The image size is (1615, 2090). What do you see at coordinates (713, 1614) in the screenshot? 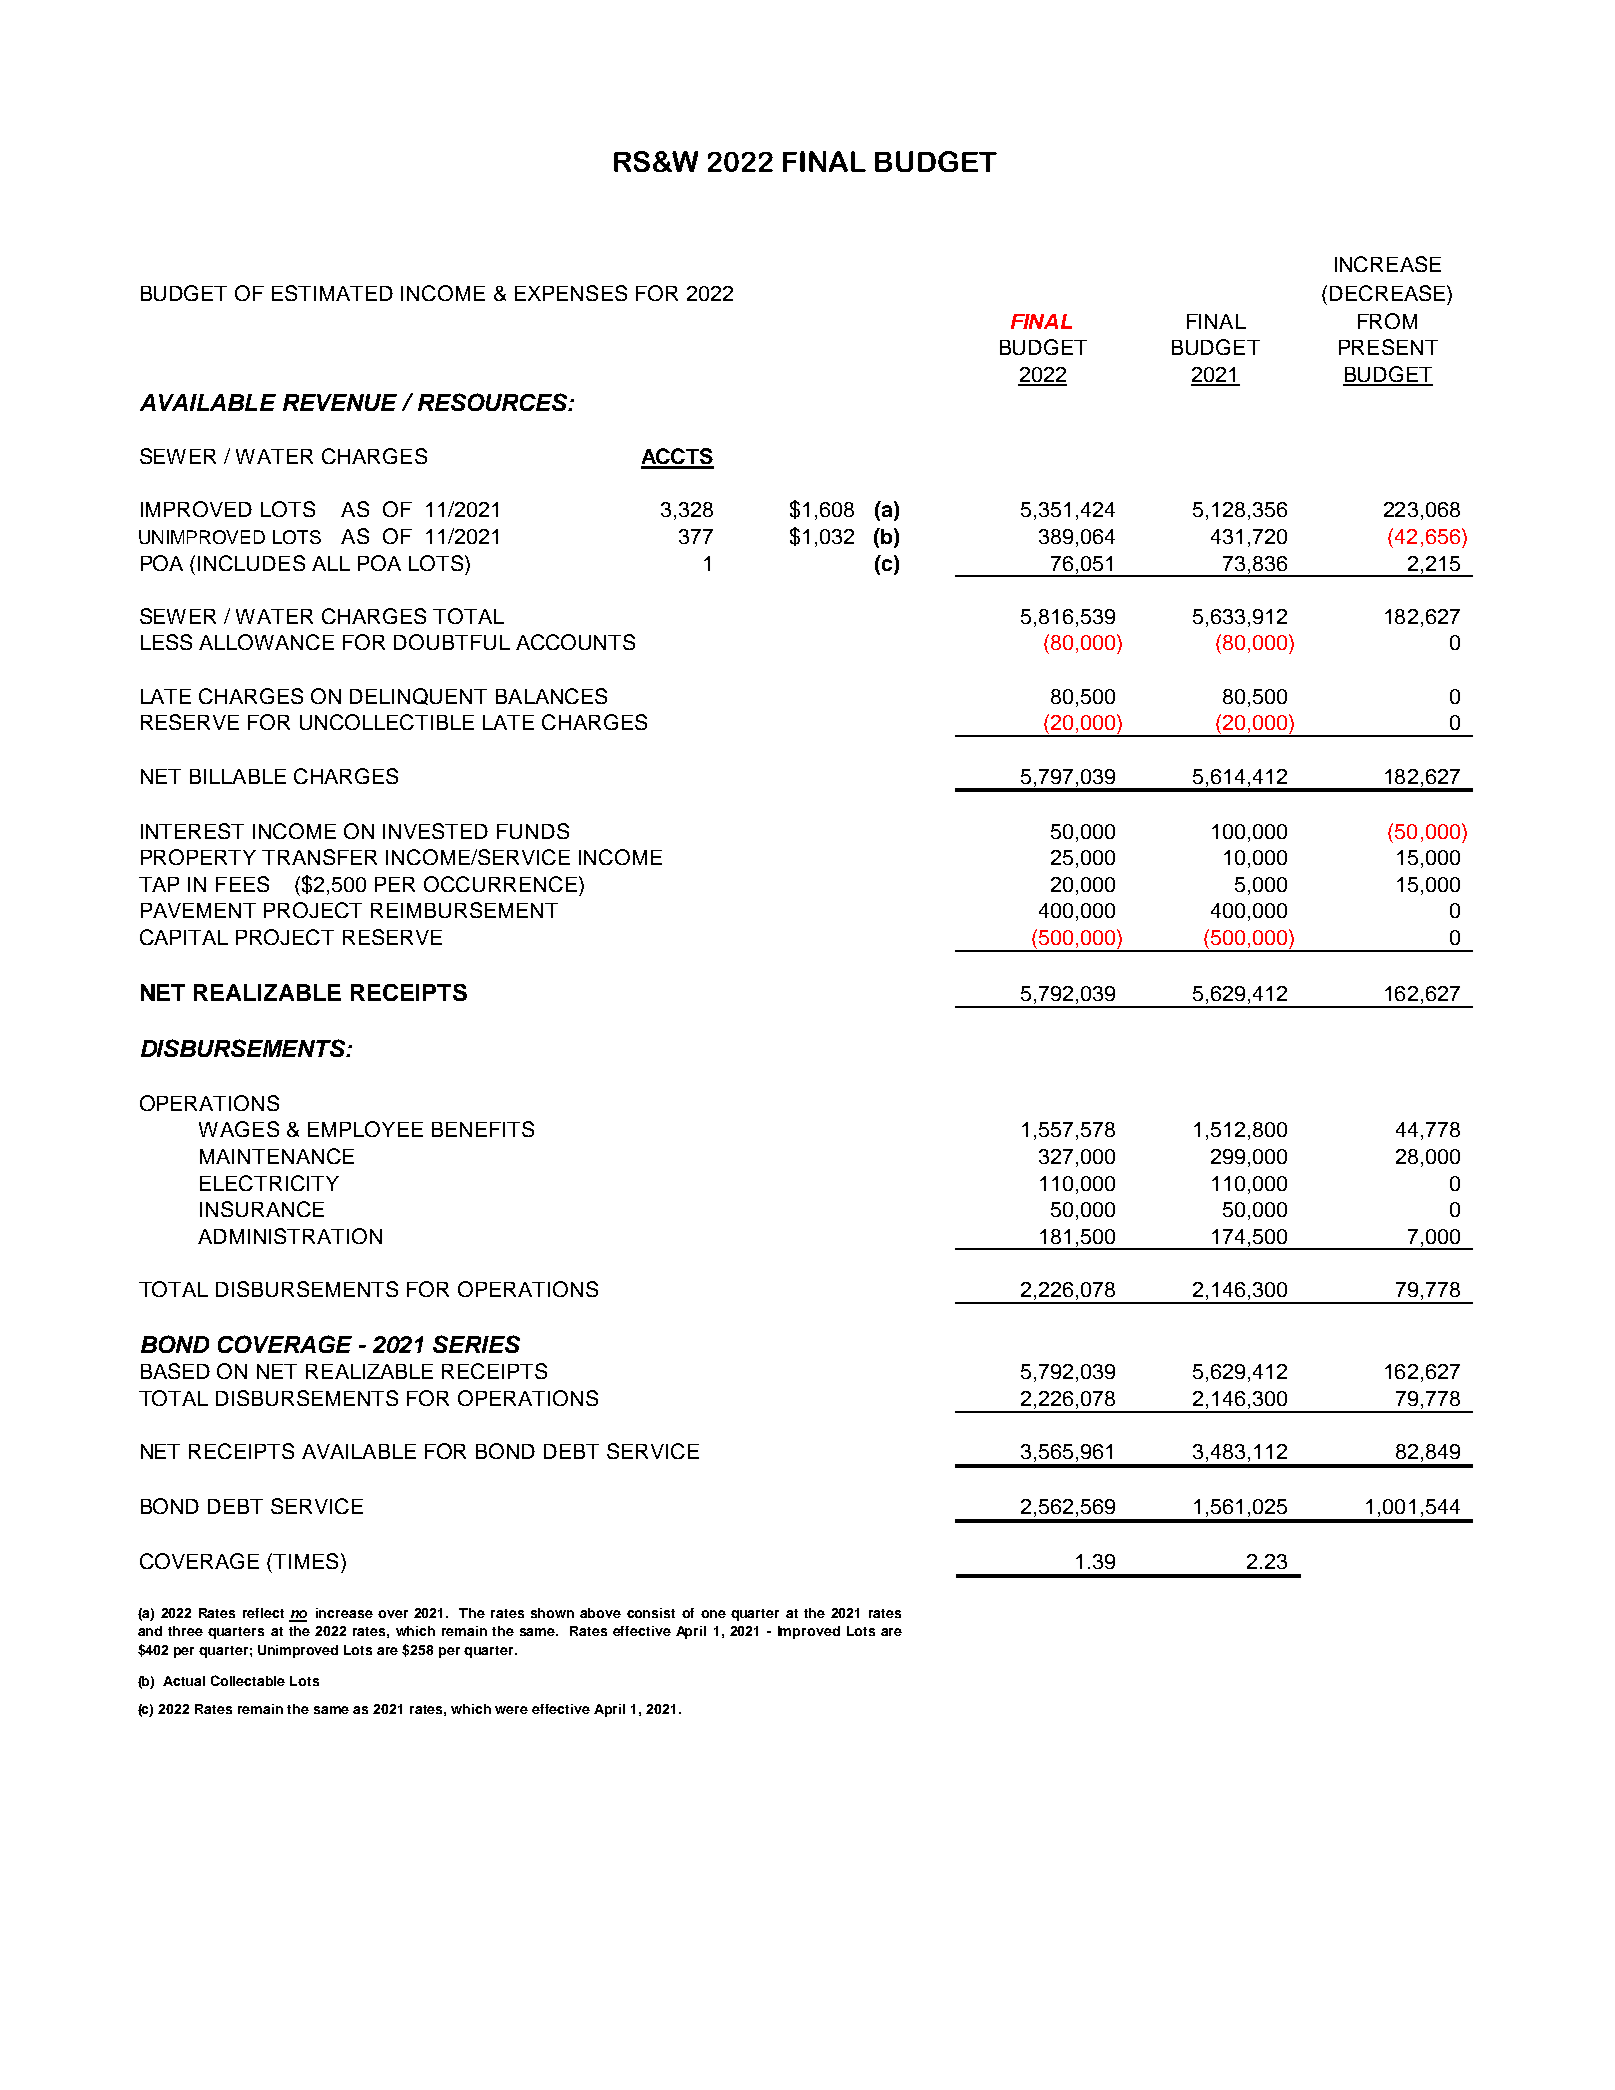
I see `one` at bounding box center [713, 1614].
